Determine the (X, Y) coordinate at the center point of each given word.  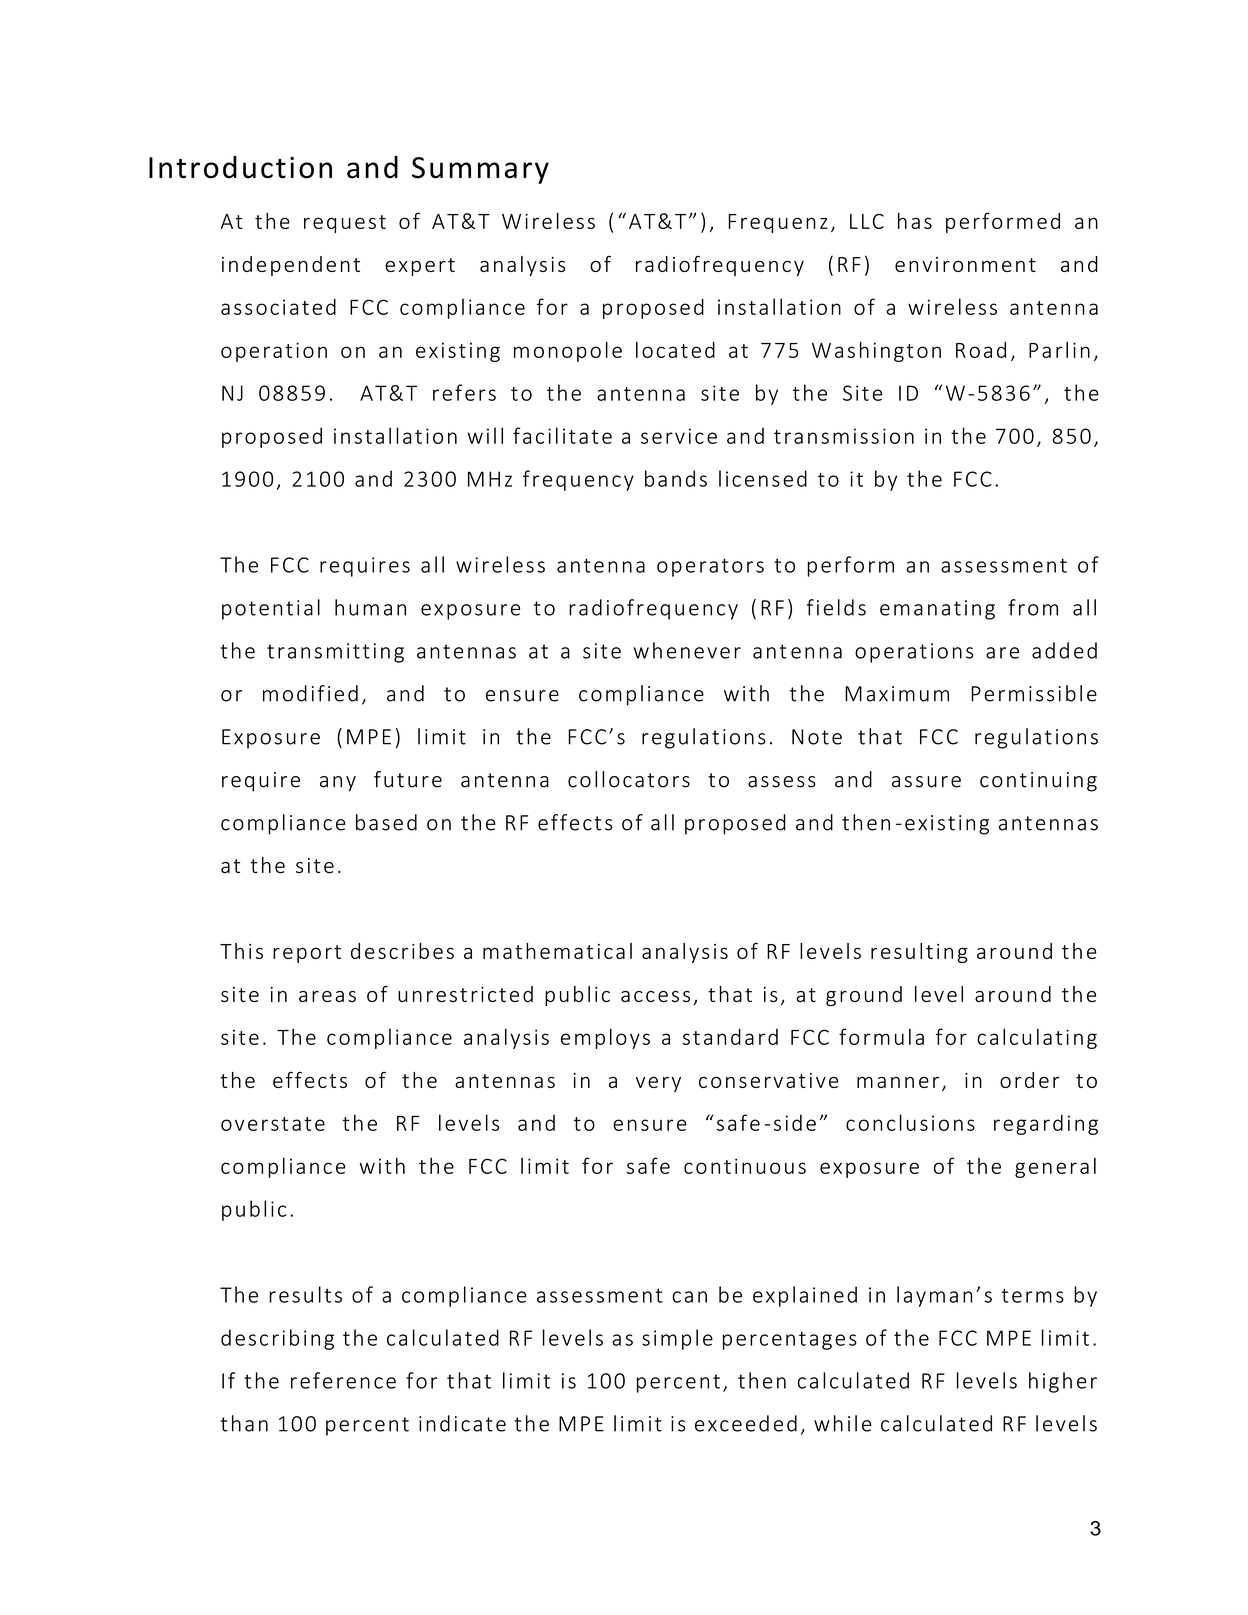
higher (1063, 1382)
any (338, 784)
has (915, 221)
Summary (480, 170)
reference (343, 1380)
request (345, 224)
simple (677, 1339)
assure (926, 782)
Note (817, 737)
